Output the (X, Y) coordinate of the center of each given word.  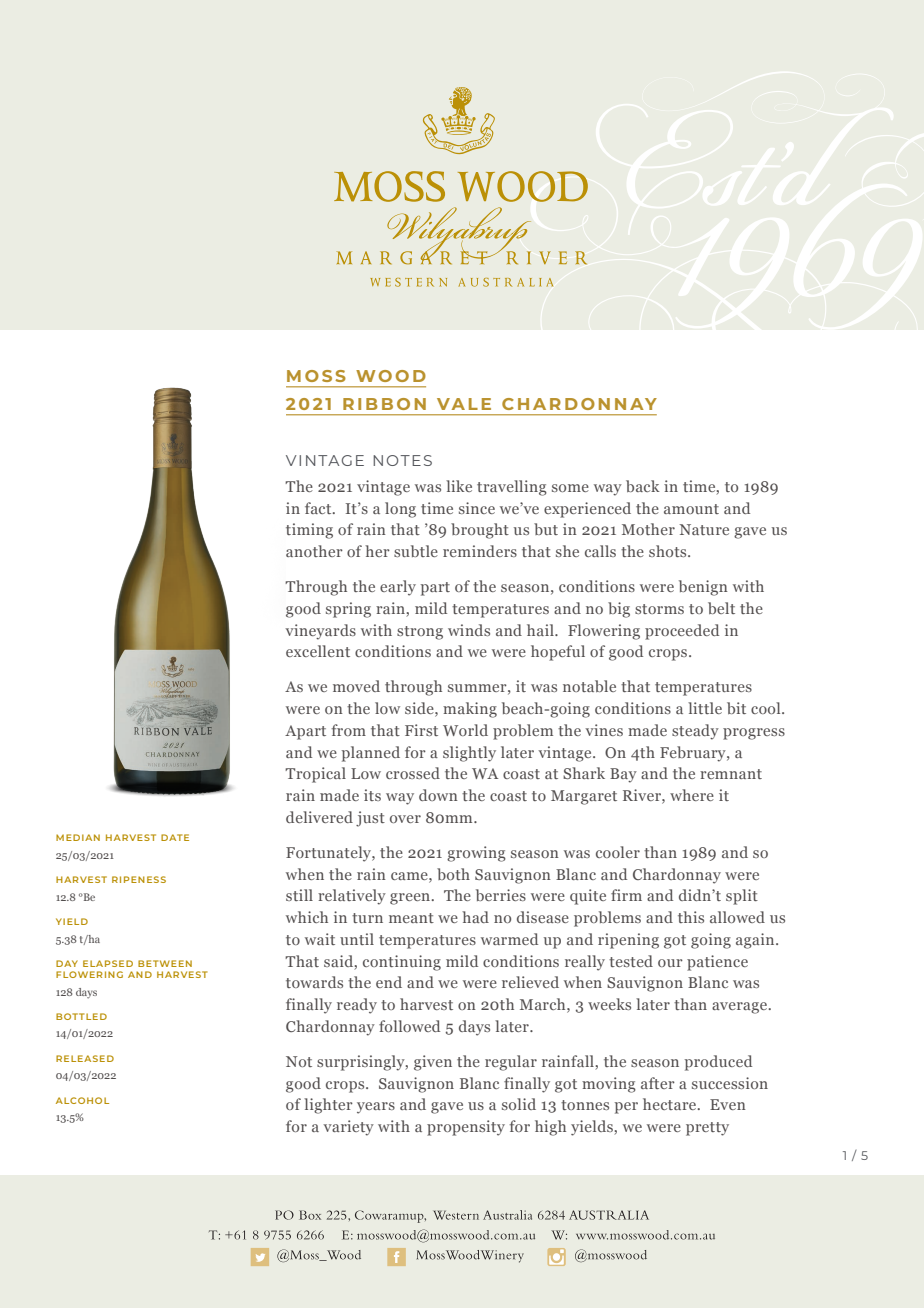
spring (348, 610)
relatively (352, 897)
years (376, 1108)
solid (519, 1104)
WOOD (391, 376)
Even (728, 1104)
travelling (512, 488)
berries (501, 895)
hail (541, 630)
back (643, 486)
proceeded (682, 632)
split (742, 897)
